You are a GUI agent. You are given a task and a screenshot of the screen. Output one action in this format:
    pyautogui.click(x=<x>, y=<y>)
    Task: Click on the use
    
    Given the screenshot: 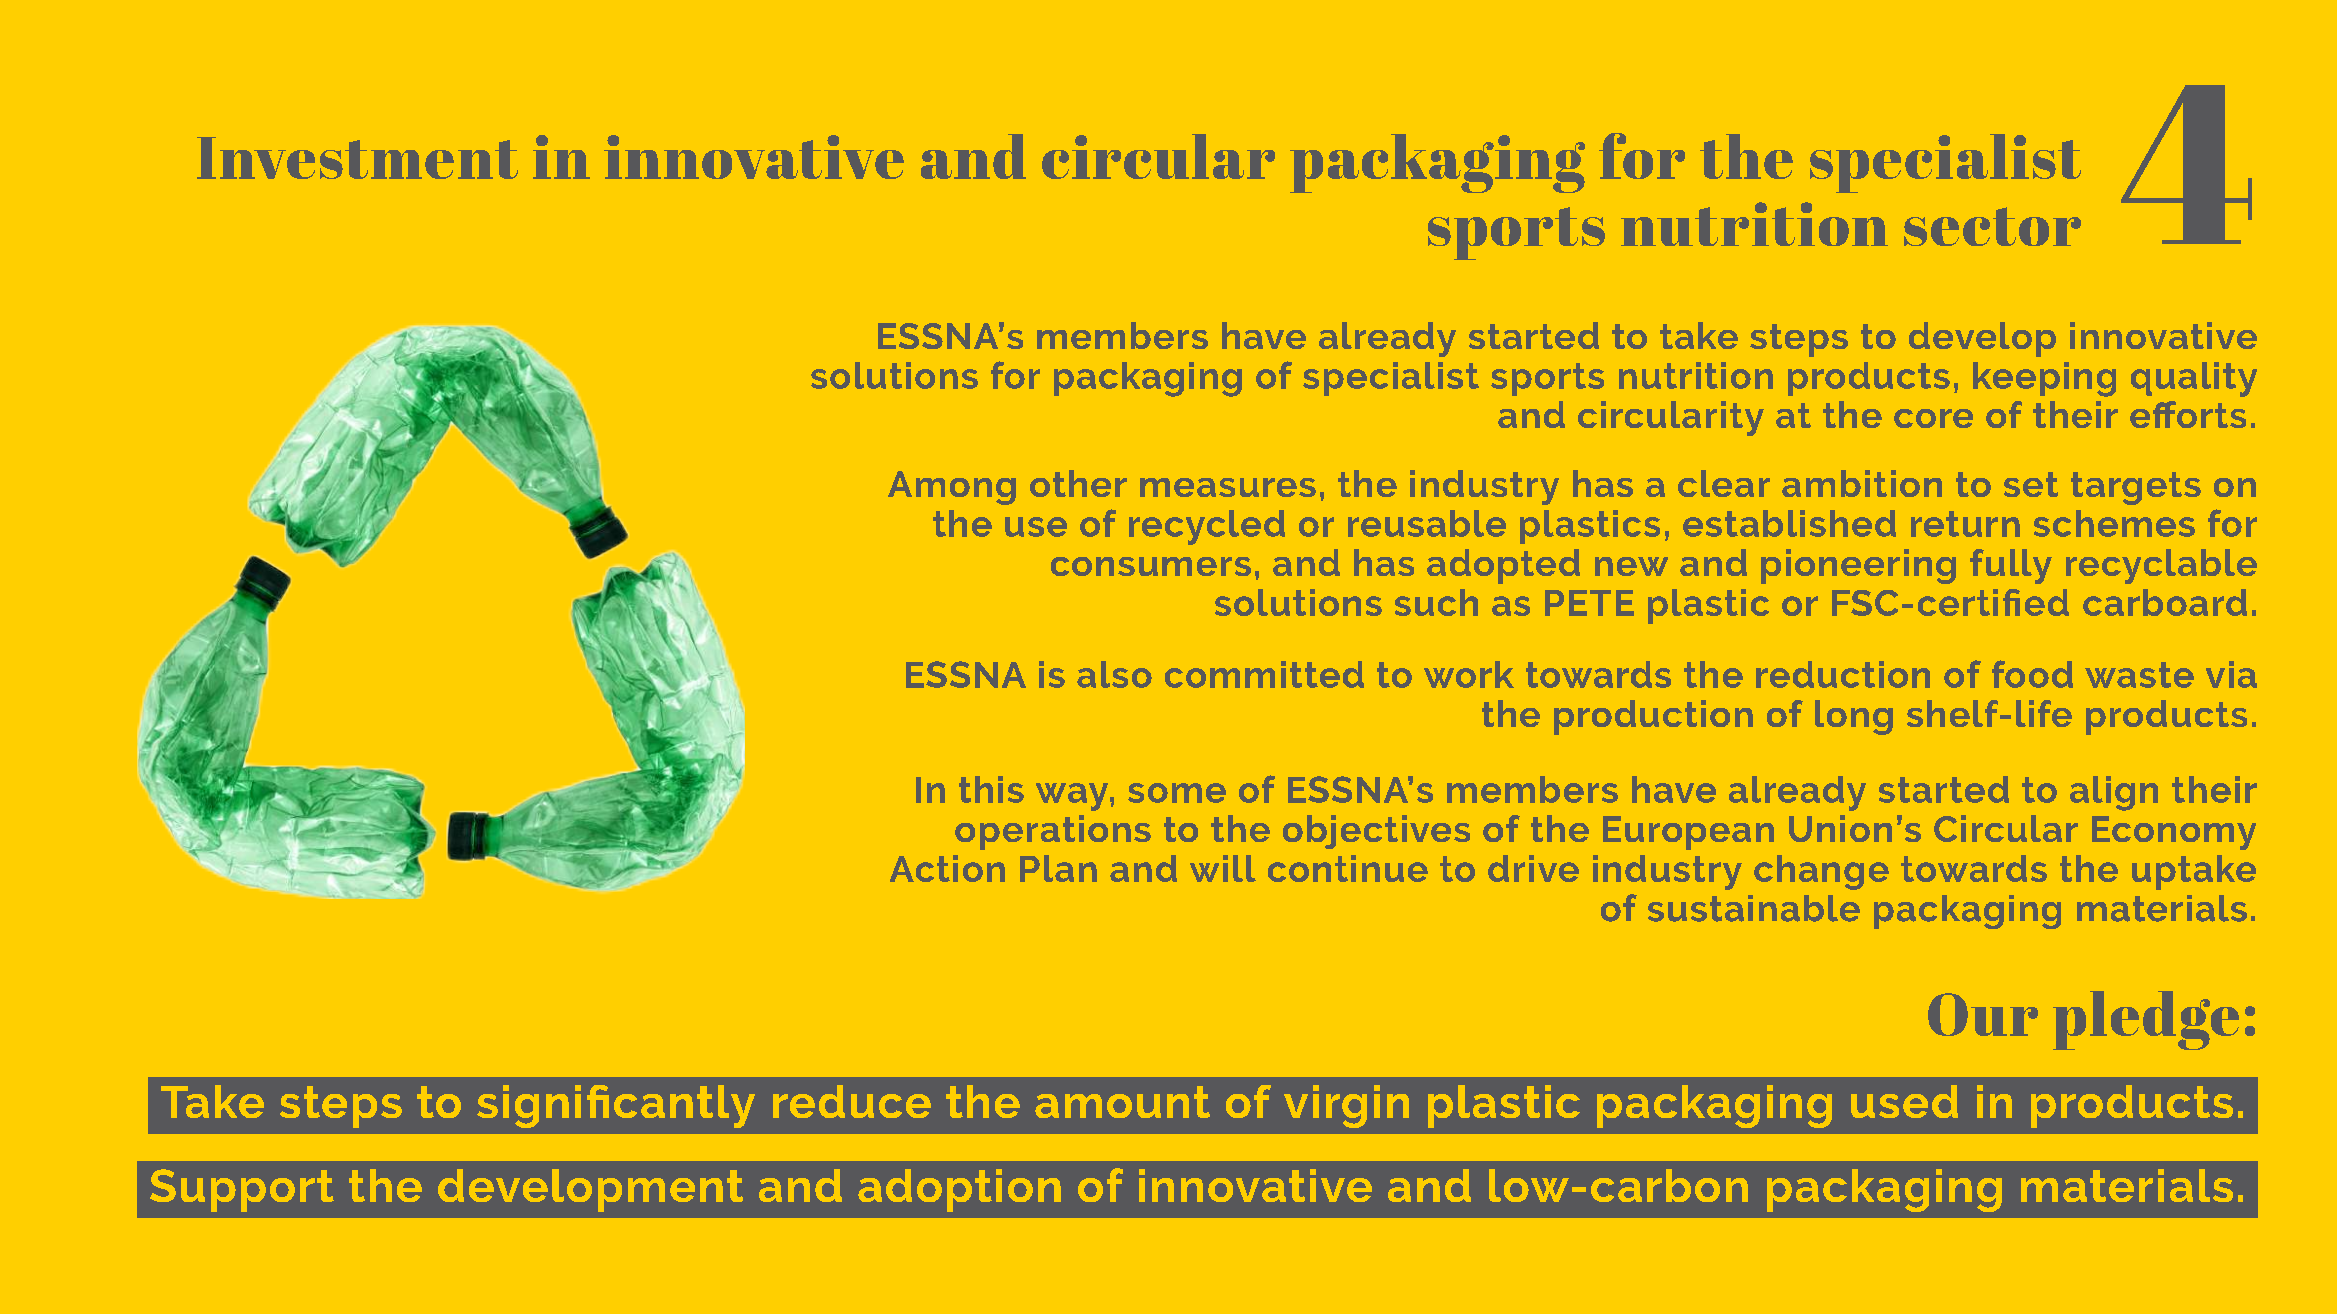 What is the action you would take?
    pyautogui.click(x=1036, y=527)
